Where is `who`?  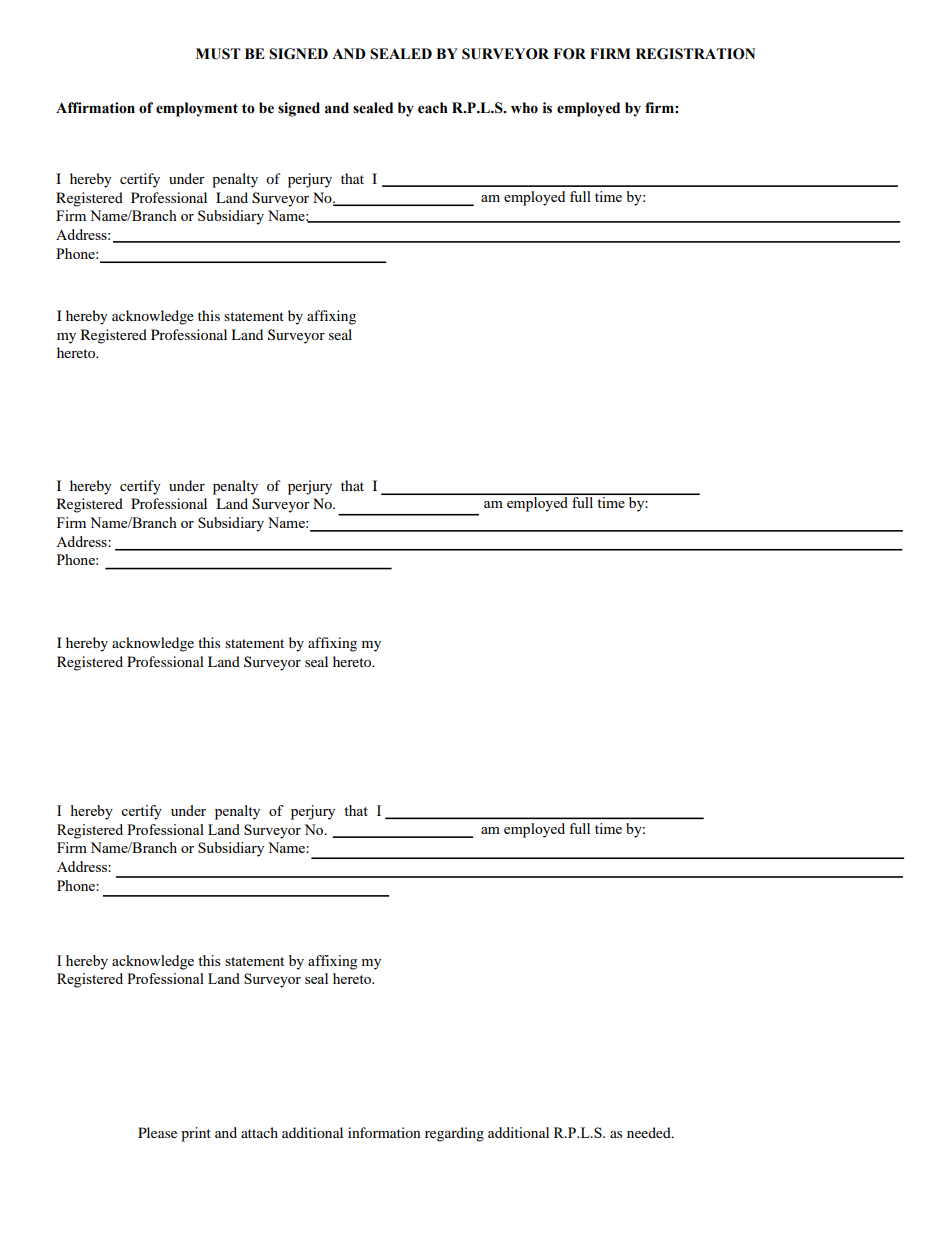 who is located at coordinates (524, 108).
